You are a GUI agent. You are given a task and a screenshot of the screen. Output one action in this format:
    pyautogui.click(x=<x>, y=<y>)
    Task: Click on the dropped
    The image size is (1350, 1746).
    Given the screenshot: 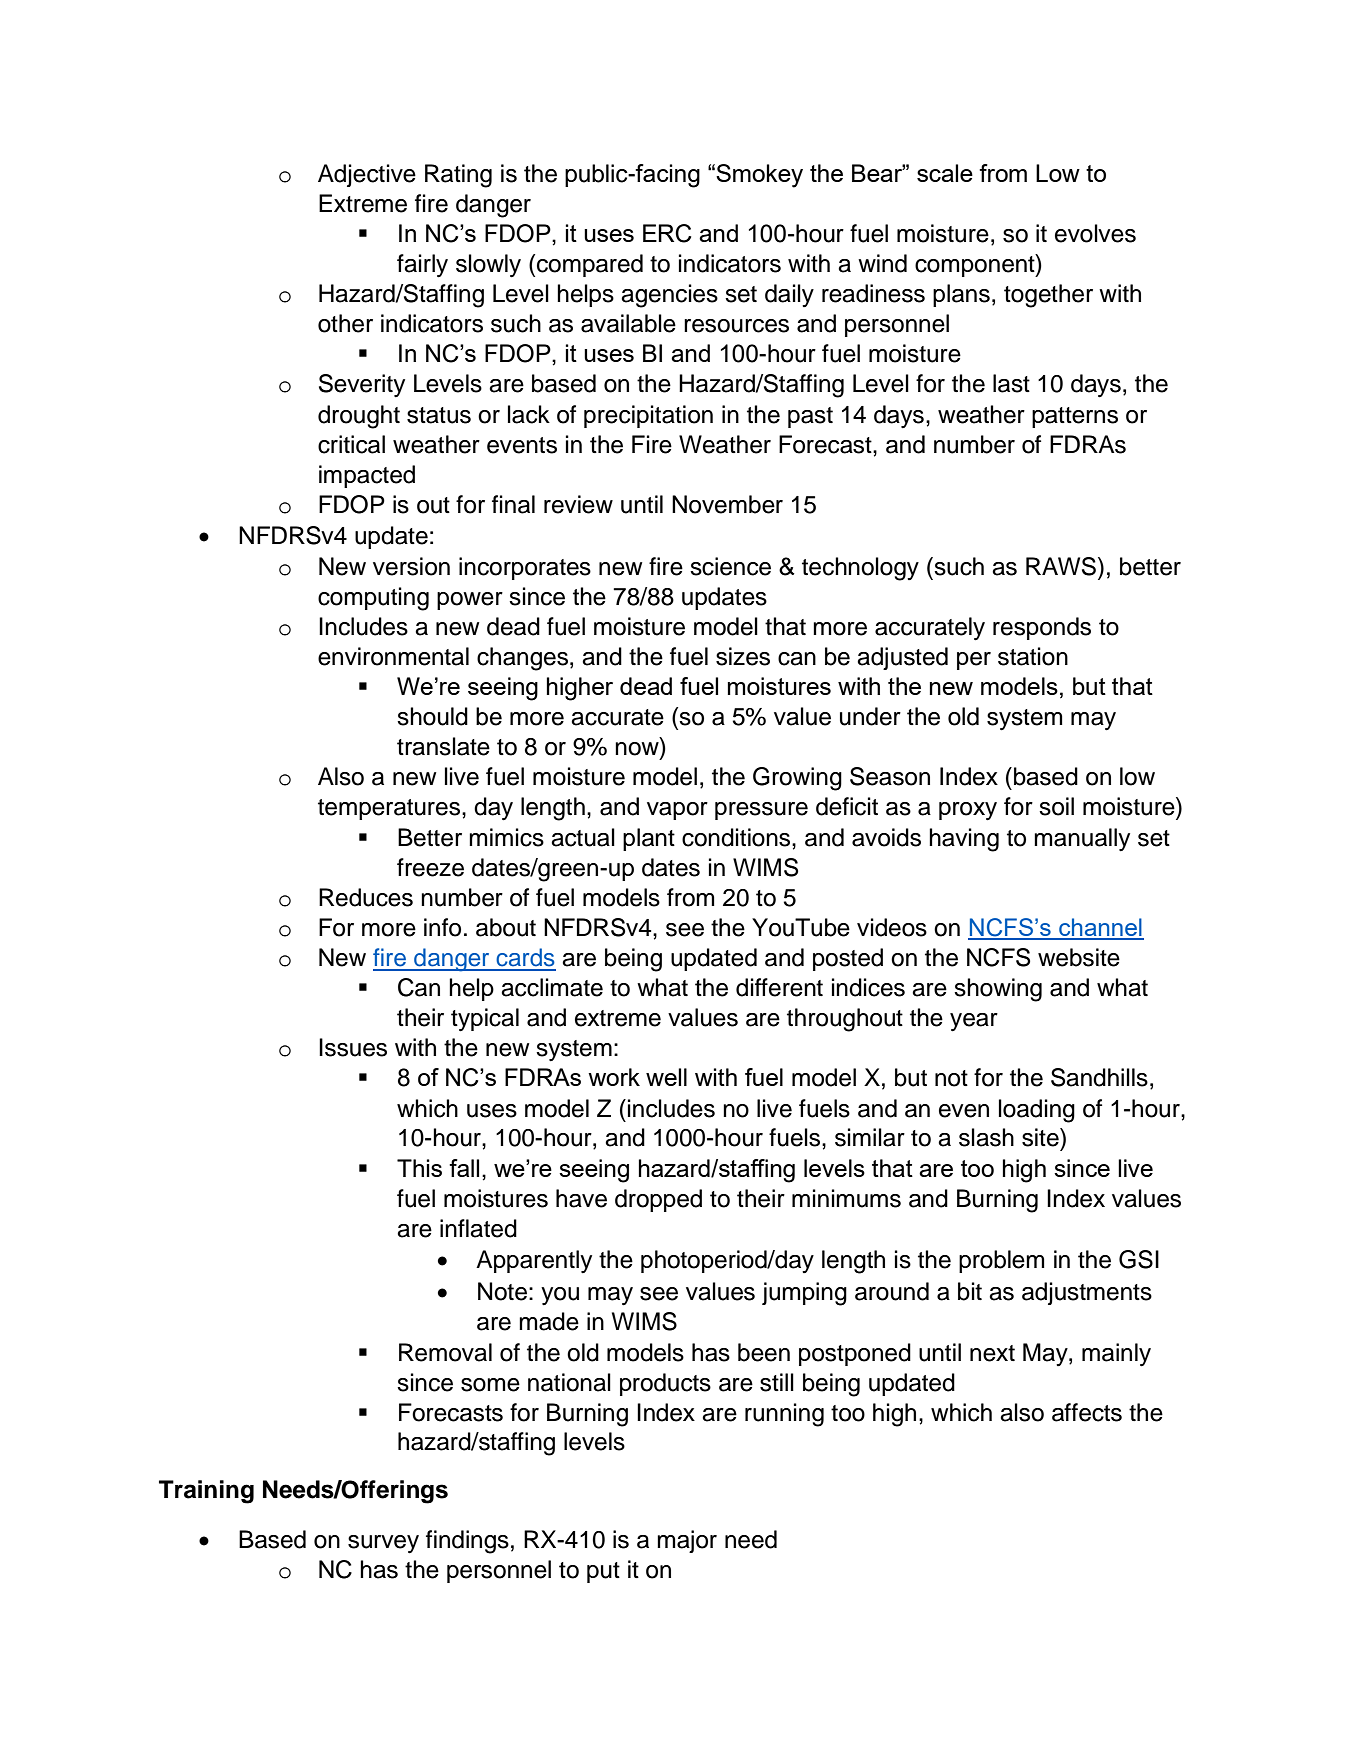 What is the action you would take?
    pyautogui.click(x=658, y=1200)
